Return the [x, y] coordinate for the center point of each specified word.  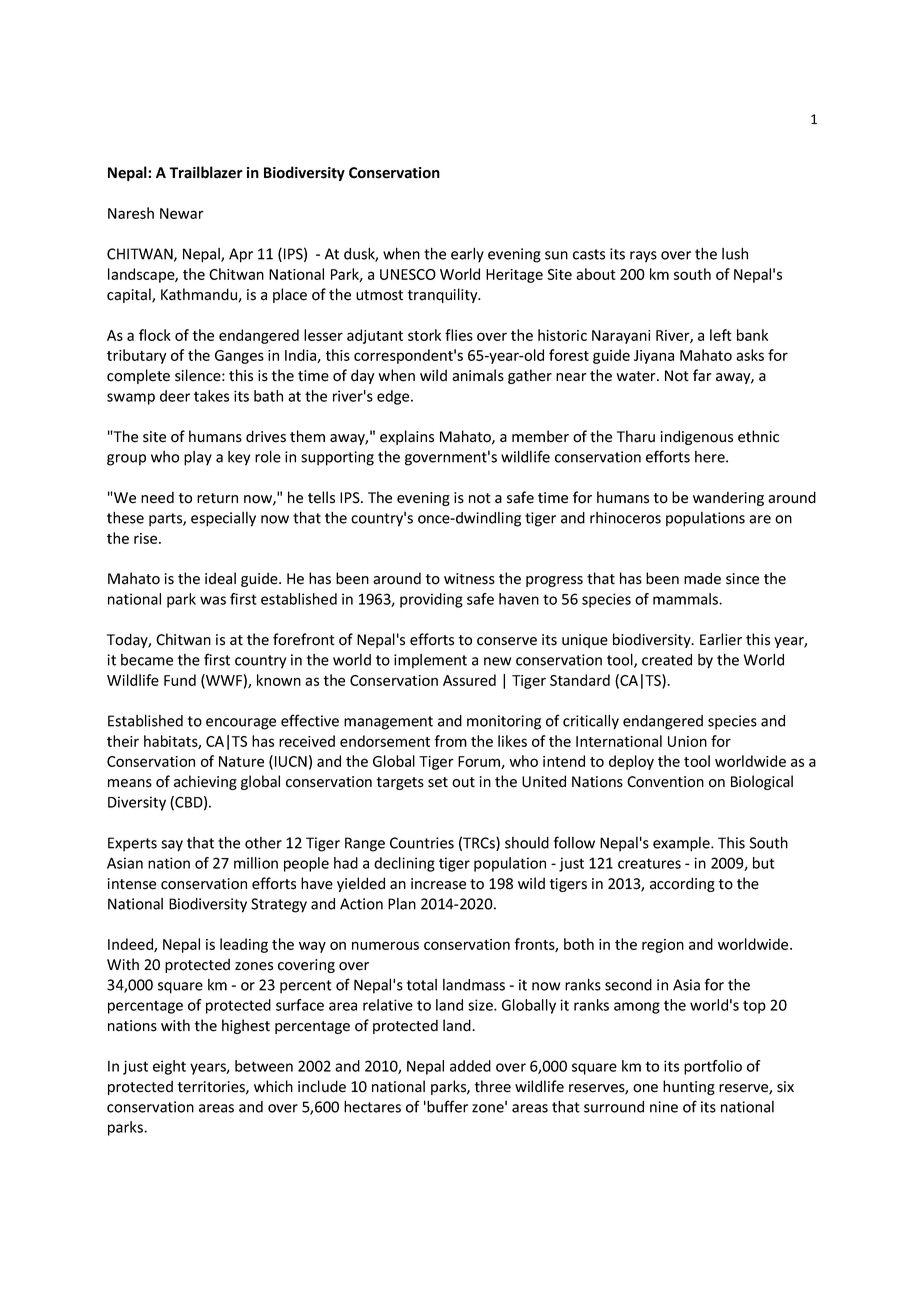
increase [438, 884]
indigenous [697, 437]
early [467, 255]
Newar [182, 213]
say [172, 846]
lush [735, 253]
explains [407, 437]
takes [211, 396]
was [213, 600]
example [682, 844]
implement [430, 661]
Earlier [721, 639]
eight [169, 1067]
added [470, 1066]
